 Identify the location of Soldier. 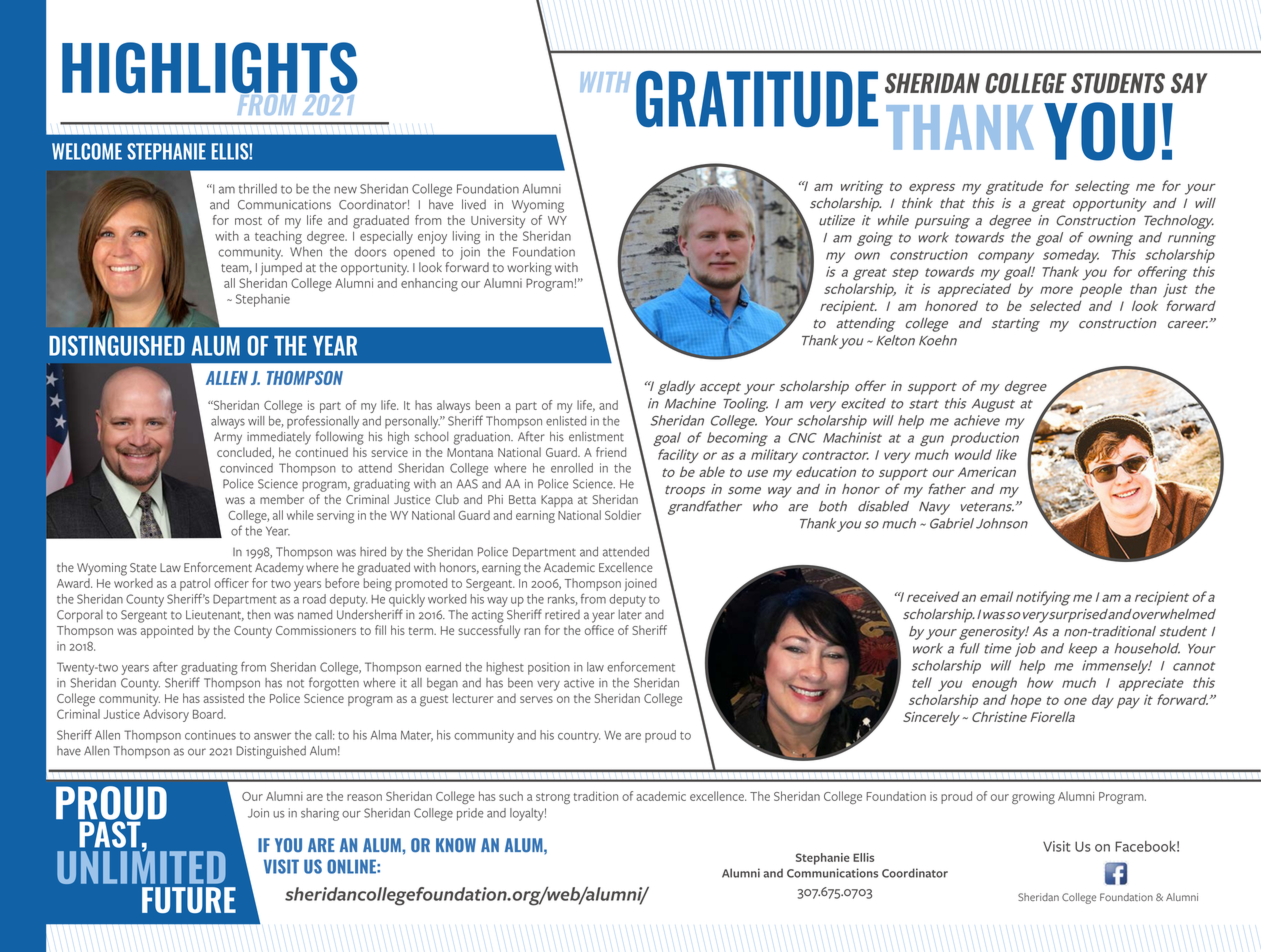
(623, 515).
